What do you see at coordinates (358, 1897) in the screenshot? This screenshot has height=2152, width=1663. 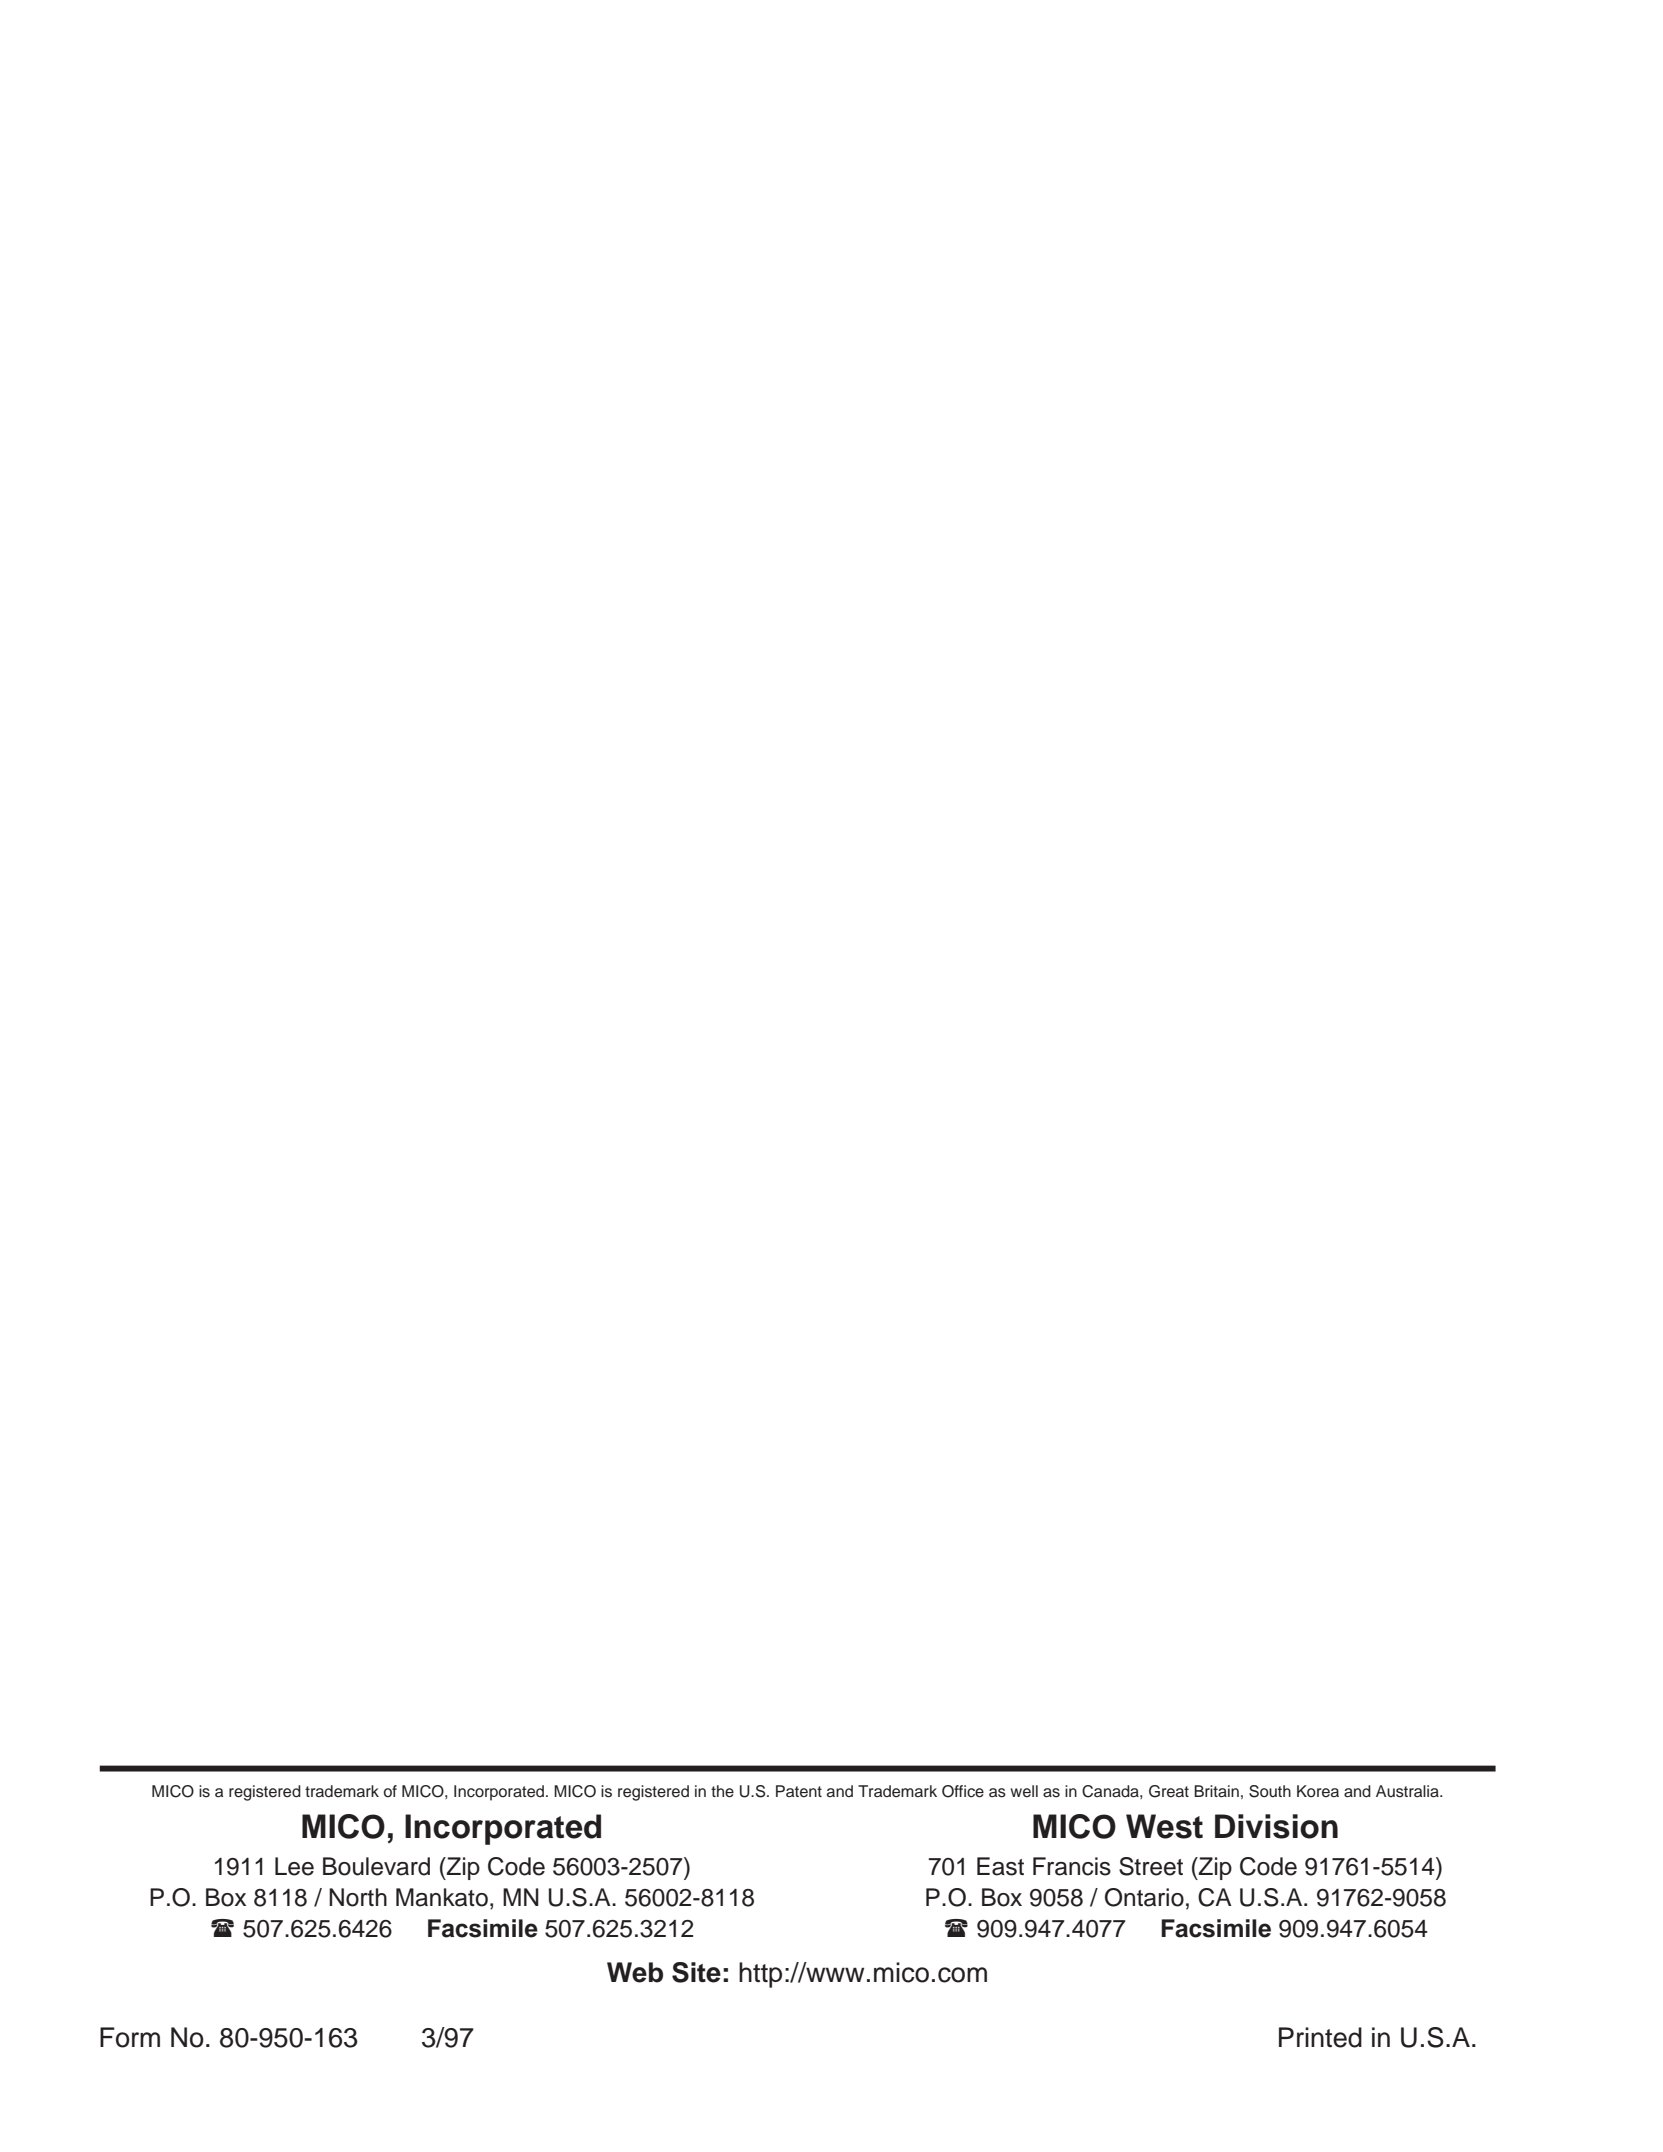 I see `North` at bounding box center [358, 1897].
